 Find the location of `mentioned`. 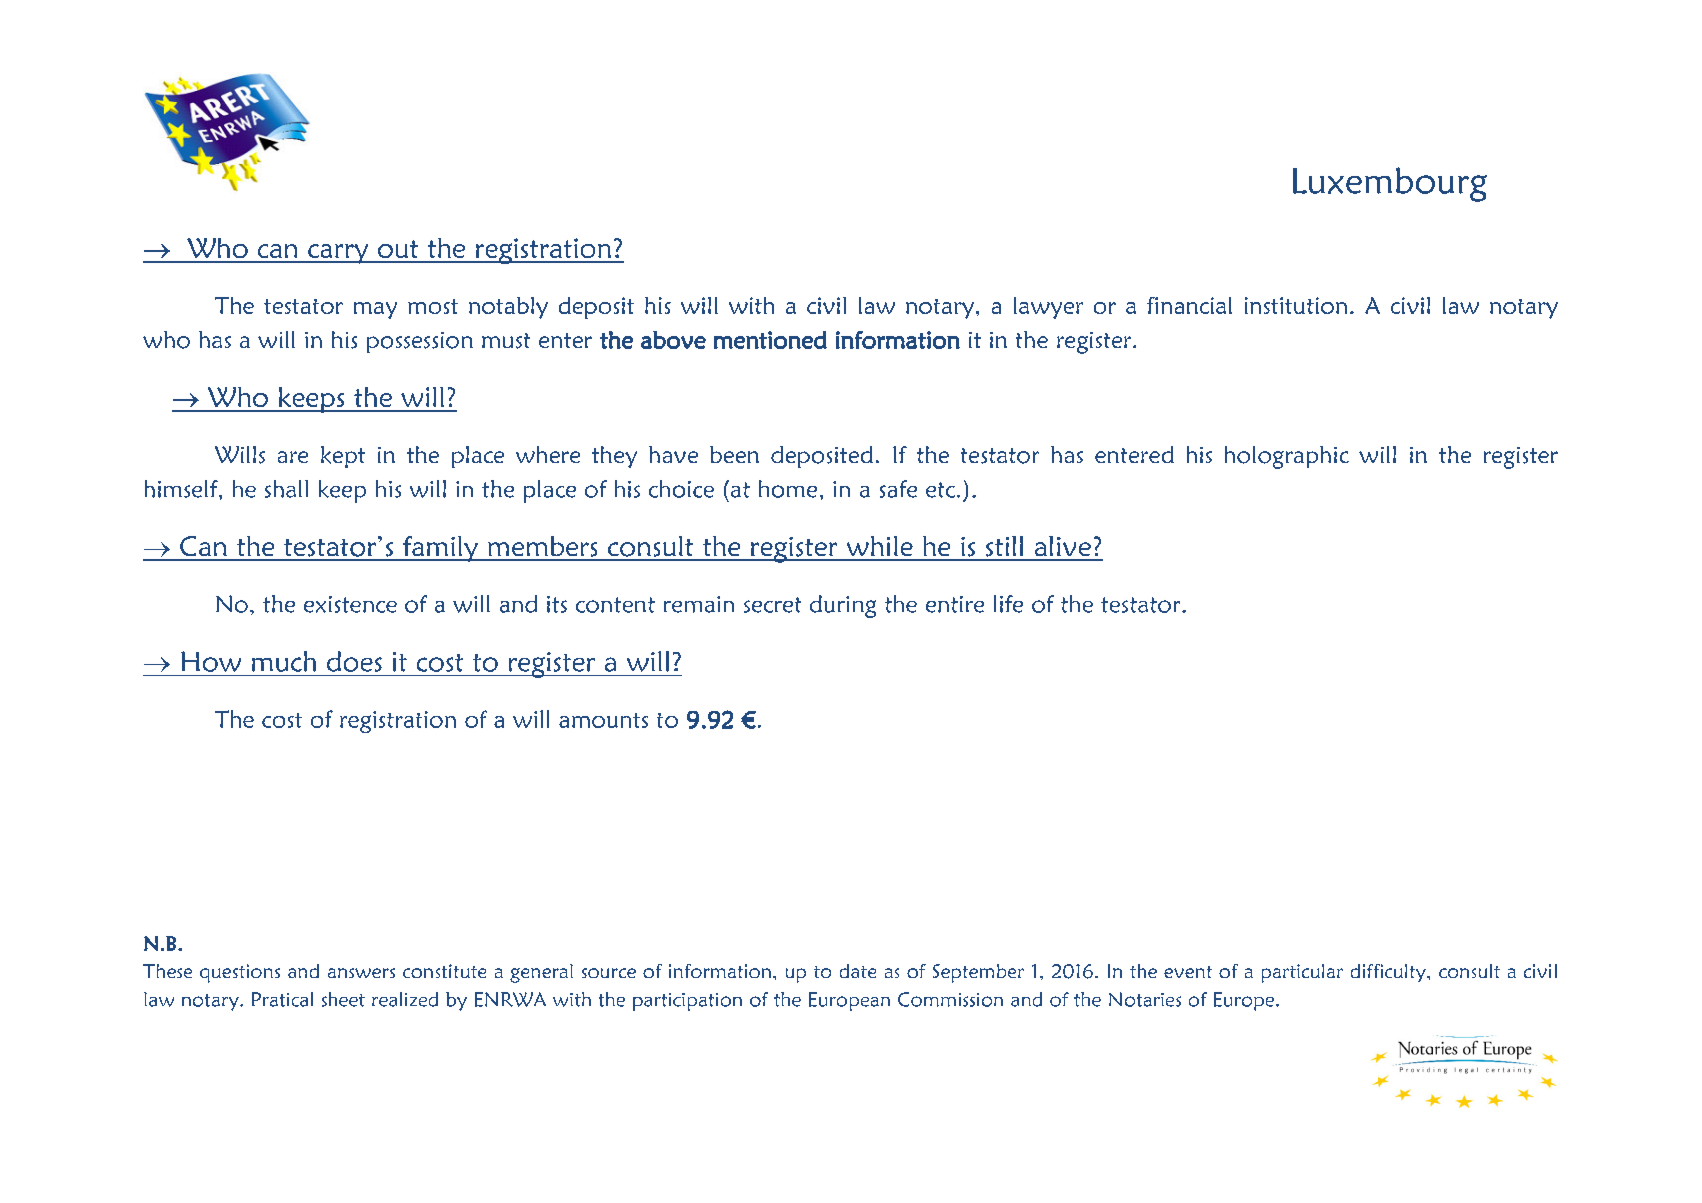

mentioned is located at coordinates (770, 340).
